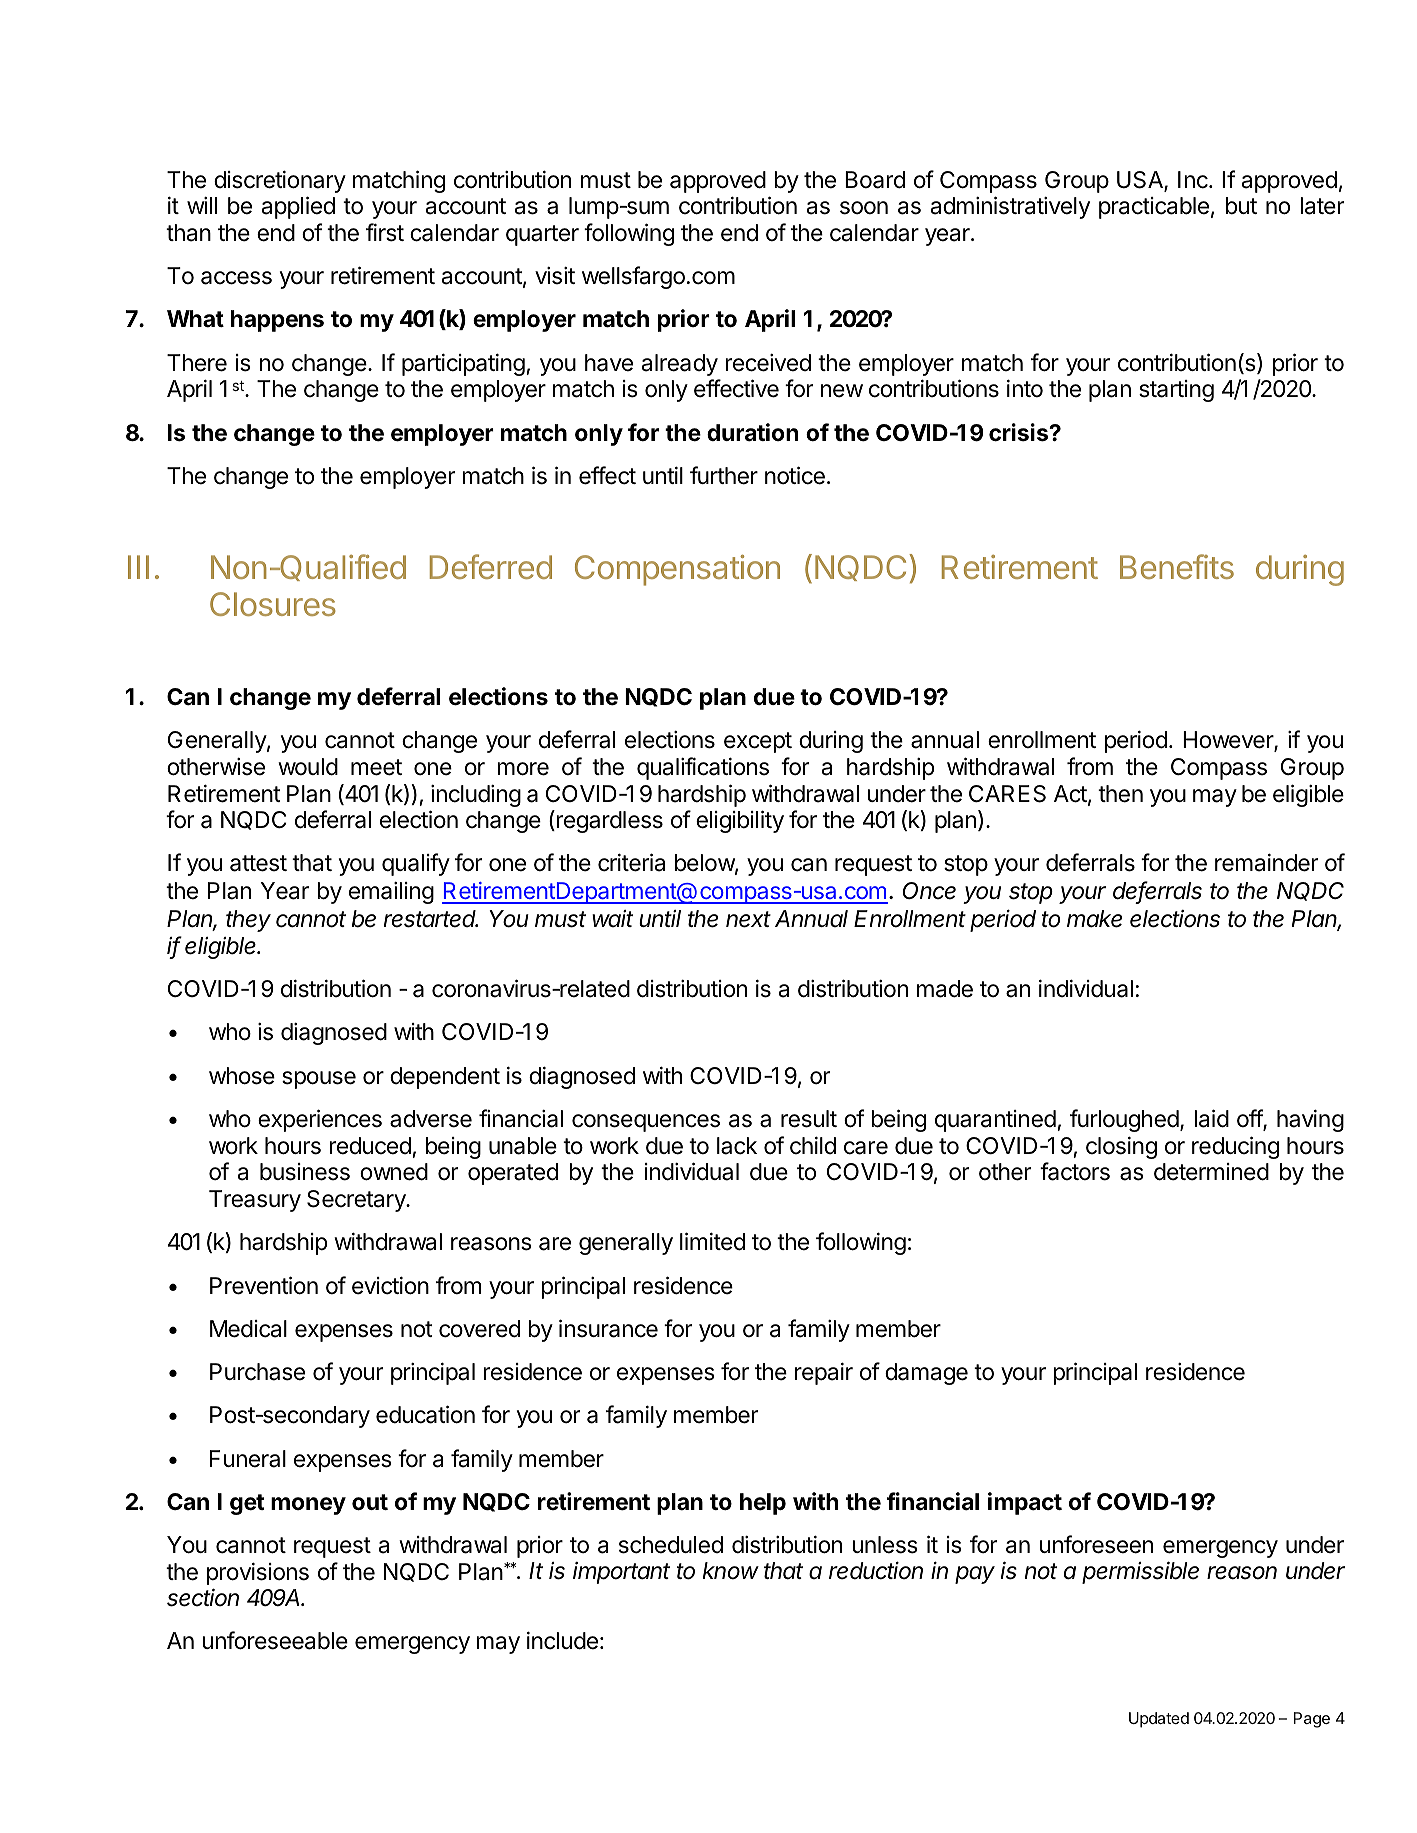  Describe the element at coordinates (731, 1571) in the screenshot. I see `know` at that location.
